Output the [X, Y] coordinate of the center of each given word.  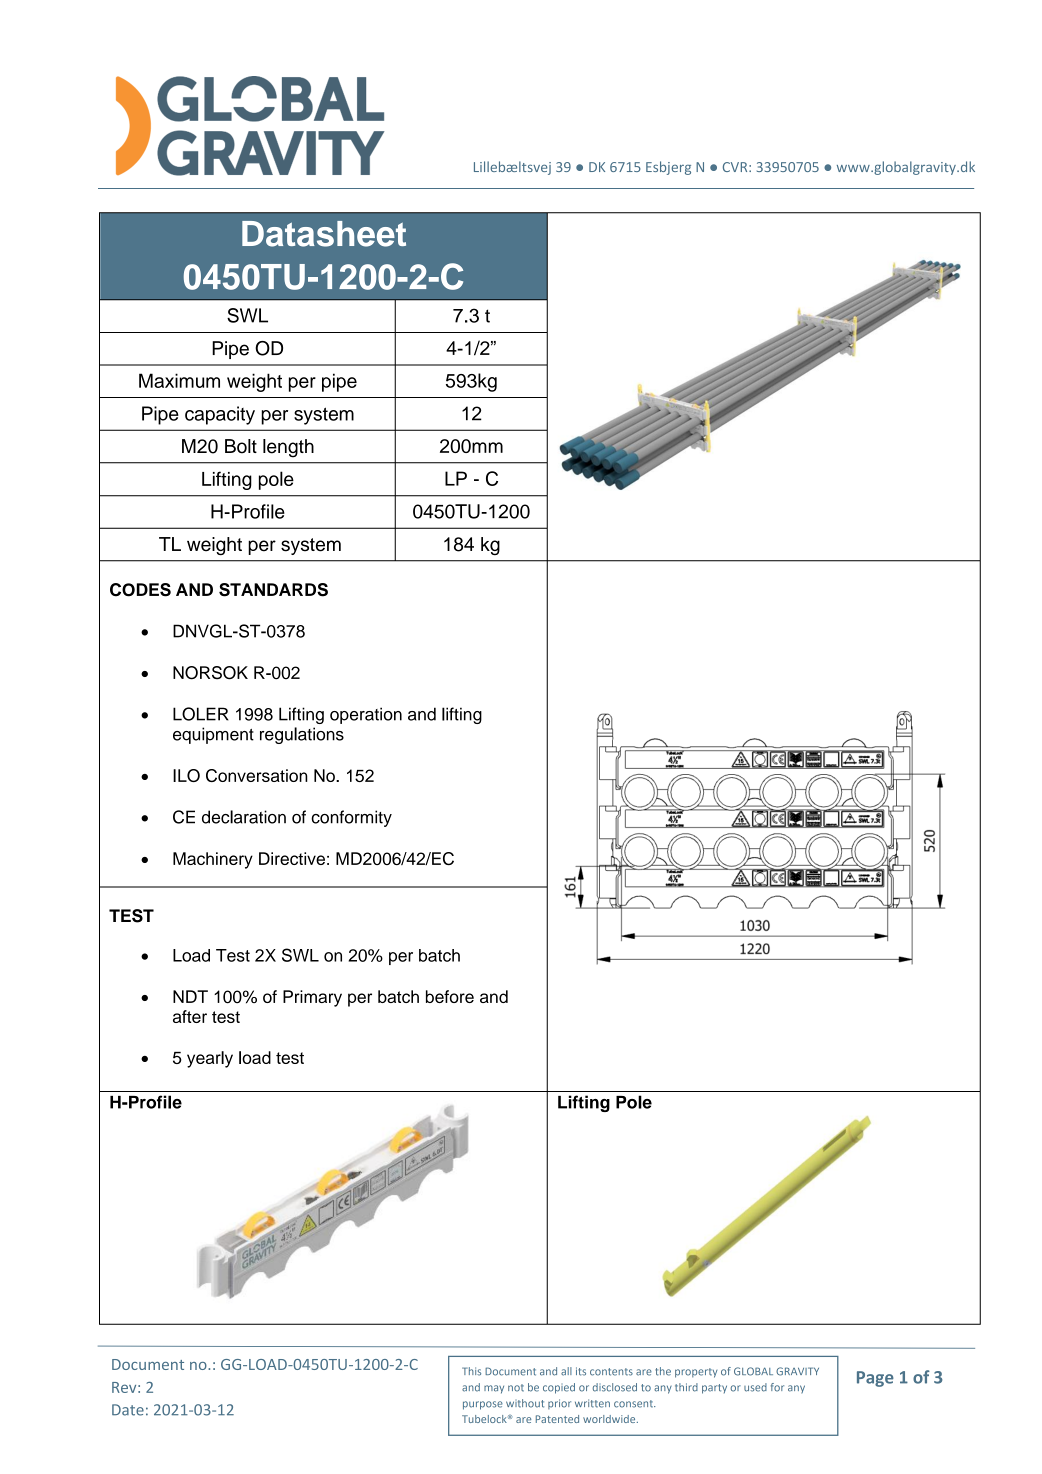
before [450, 996]
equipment [213, 735]
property [696, 1373]
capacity [220, 415]
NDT [190, 996]
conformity [351, 818]
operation [366, 715]
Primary [312, 998]
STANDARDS [273, 590]
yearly [210, 1059]
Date [128, 1410]
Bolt [241, 446]
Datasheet [324, 234]
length [288, 448]
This [471, 1371]
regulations [302, 735]
